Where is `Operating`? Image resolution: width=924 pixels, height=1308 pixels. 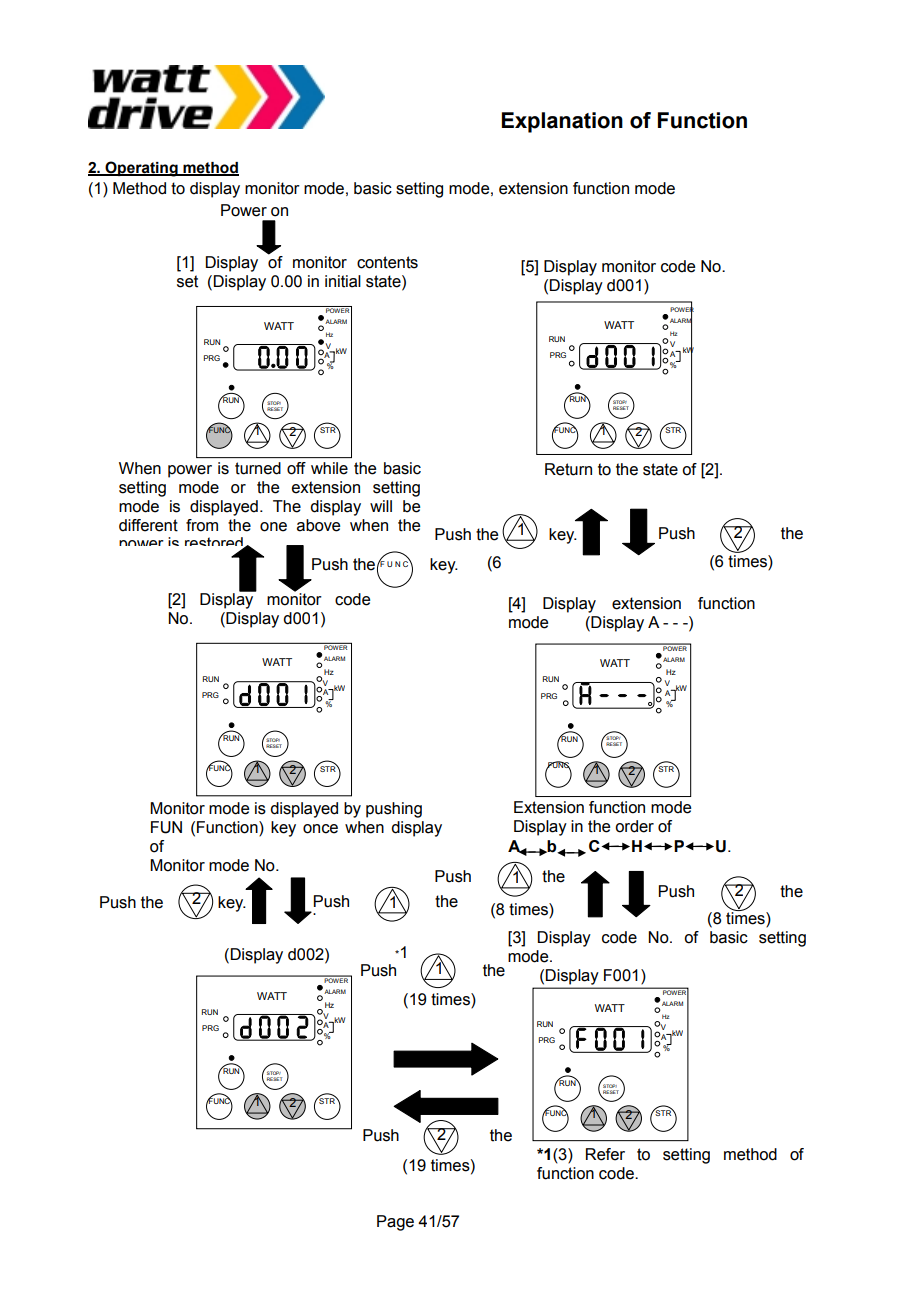 Operating is located at coordinates (141, 169).
